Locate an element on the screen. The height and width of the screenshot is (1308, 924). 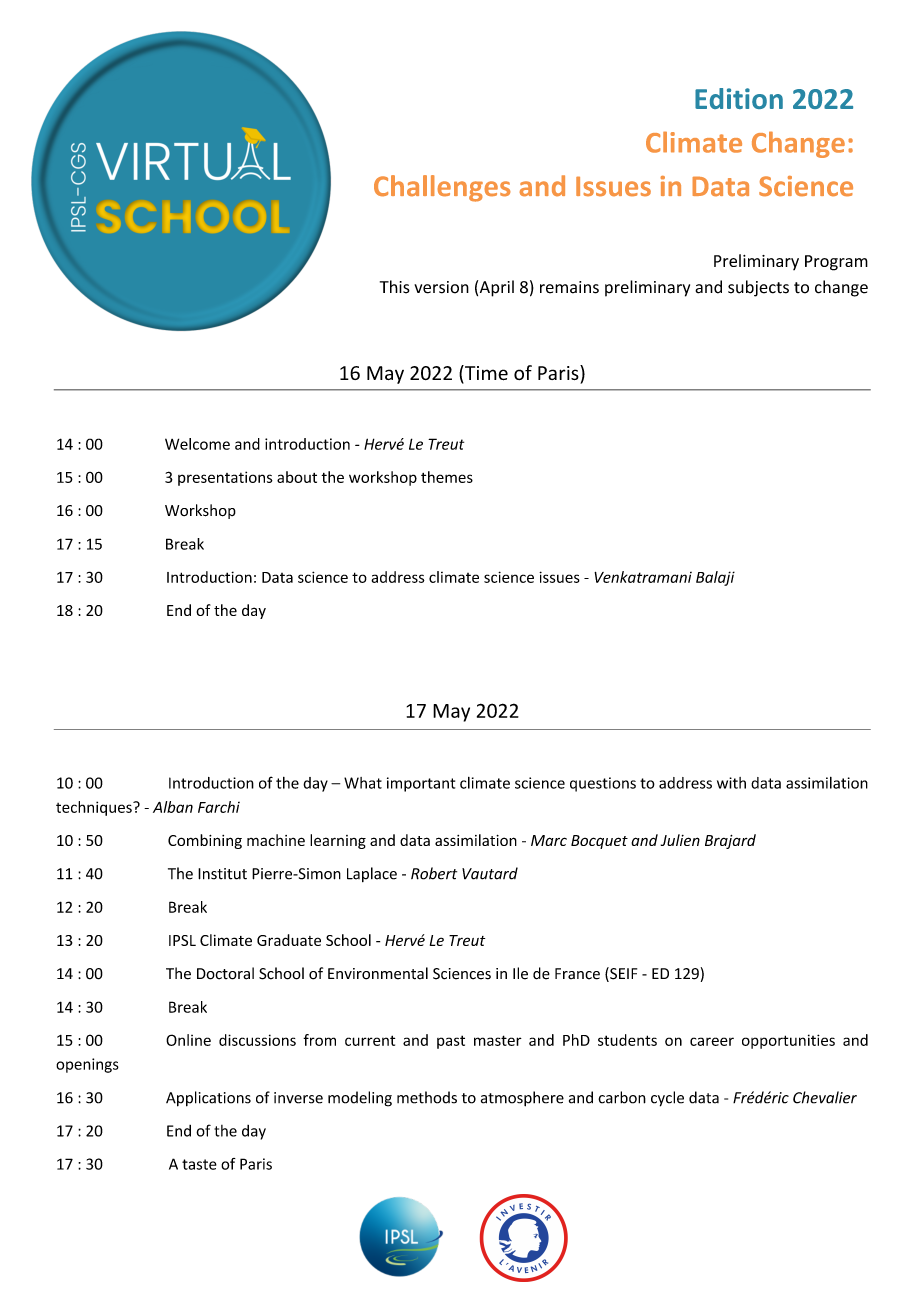
important is located at coordinates (421, 784).
